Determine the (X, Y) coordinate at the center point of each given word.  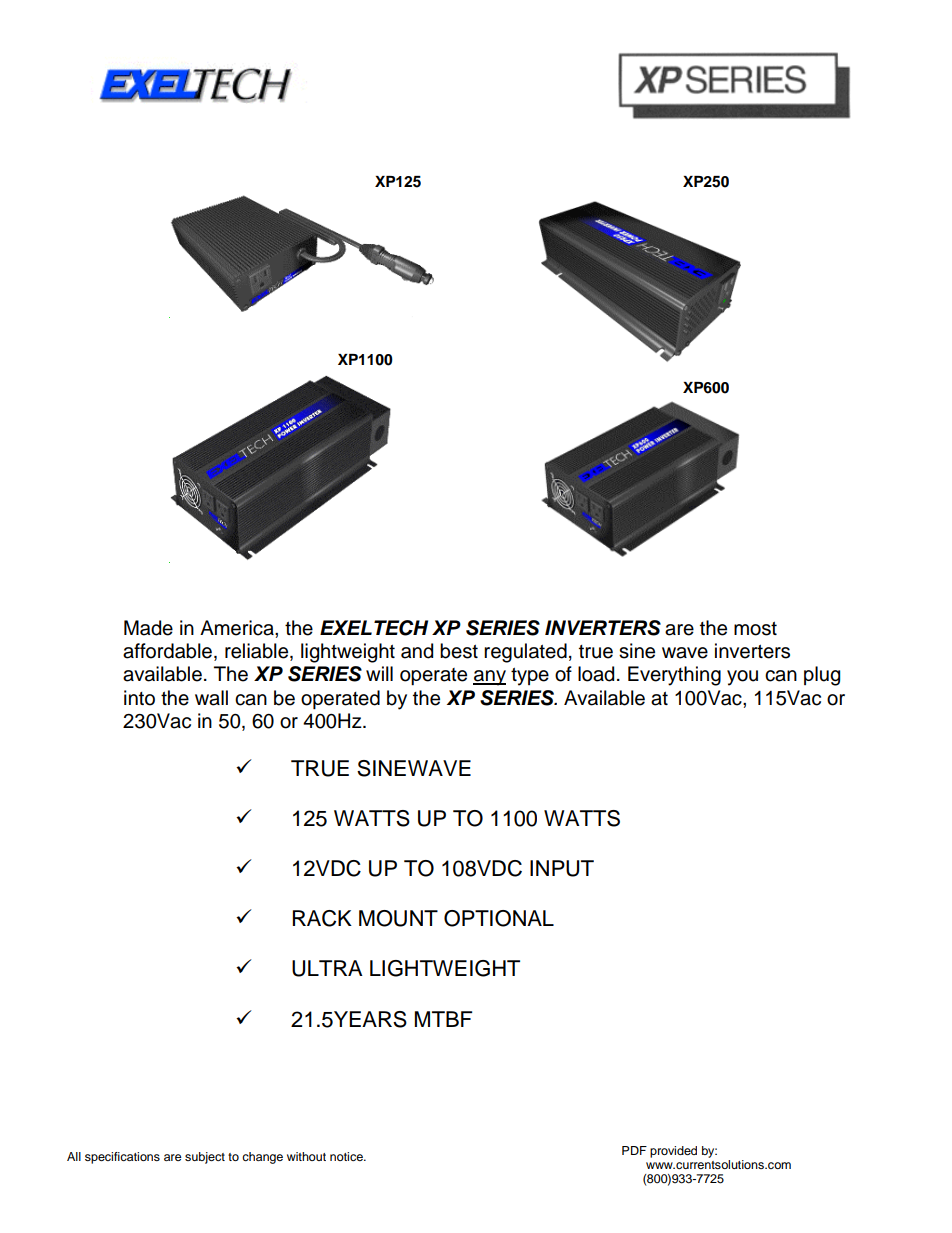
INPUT (562, 868)
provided (673, 1152)
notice (347, 1156)
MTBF (443, 1019)
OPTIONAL (499, 918)
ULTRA (327, 968)
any (489, 678)
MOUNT (398, 918)
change (262, 1158)
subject (205, 1158)
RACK (322, 918)
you (742, 678)
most (755, 628)
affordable (169, 652)
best (459, 651)
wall (211, 698)
